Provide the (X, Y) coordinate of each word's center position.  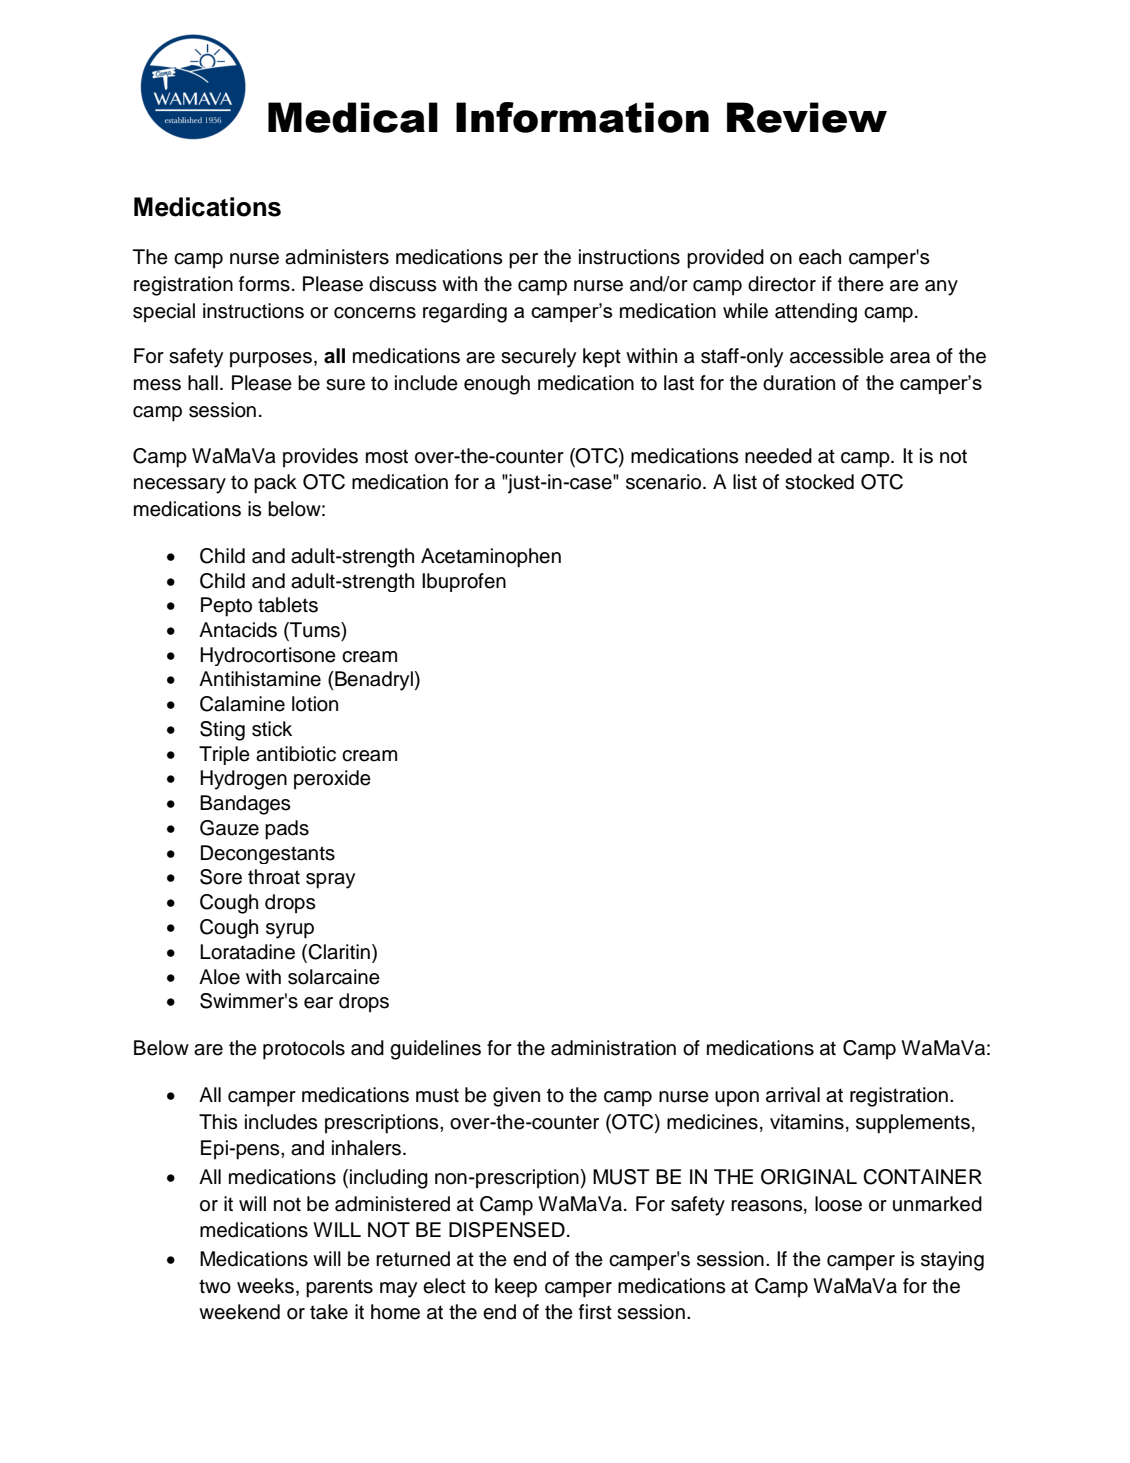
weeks (265, 1286)
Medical (353, 117)
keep (516, 1288)
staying (952, 1261)
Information (582, 117)
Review (807, 117)
